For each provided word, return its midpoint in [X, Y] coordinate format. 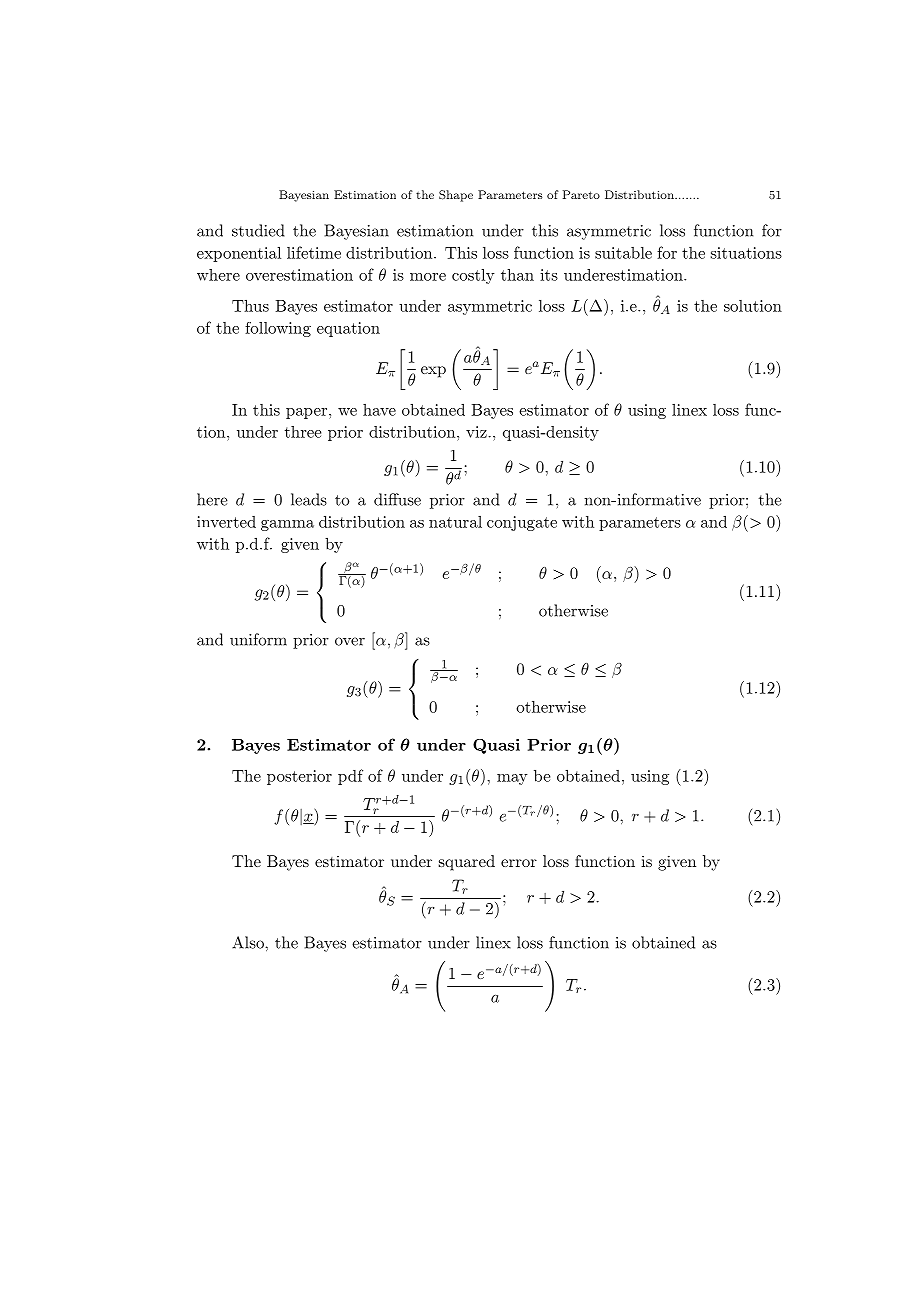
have [379, 410]
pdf [350, 777]
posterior [299, 777]
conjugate [522, 523]
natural [455, 522]
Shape [456, 196]
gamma [287, 525]
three [303, 432]
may [512, 779]
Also [249, 942]
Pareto [581, 194]
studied [258, 230]
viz [476, 432]
